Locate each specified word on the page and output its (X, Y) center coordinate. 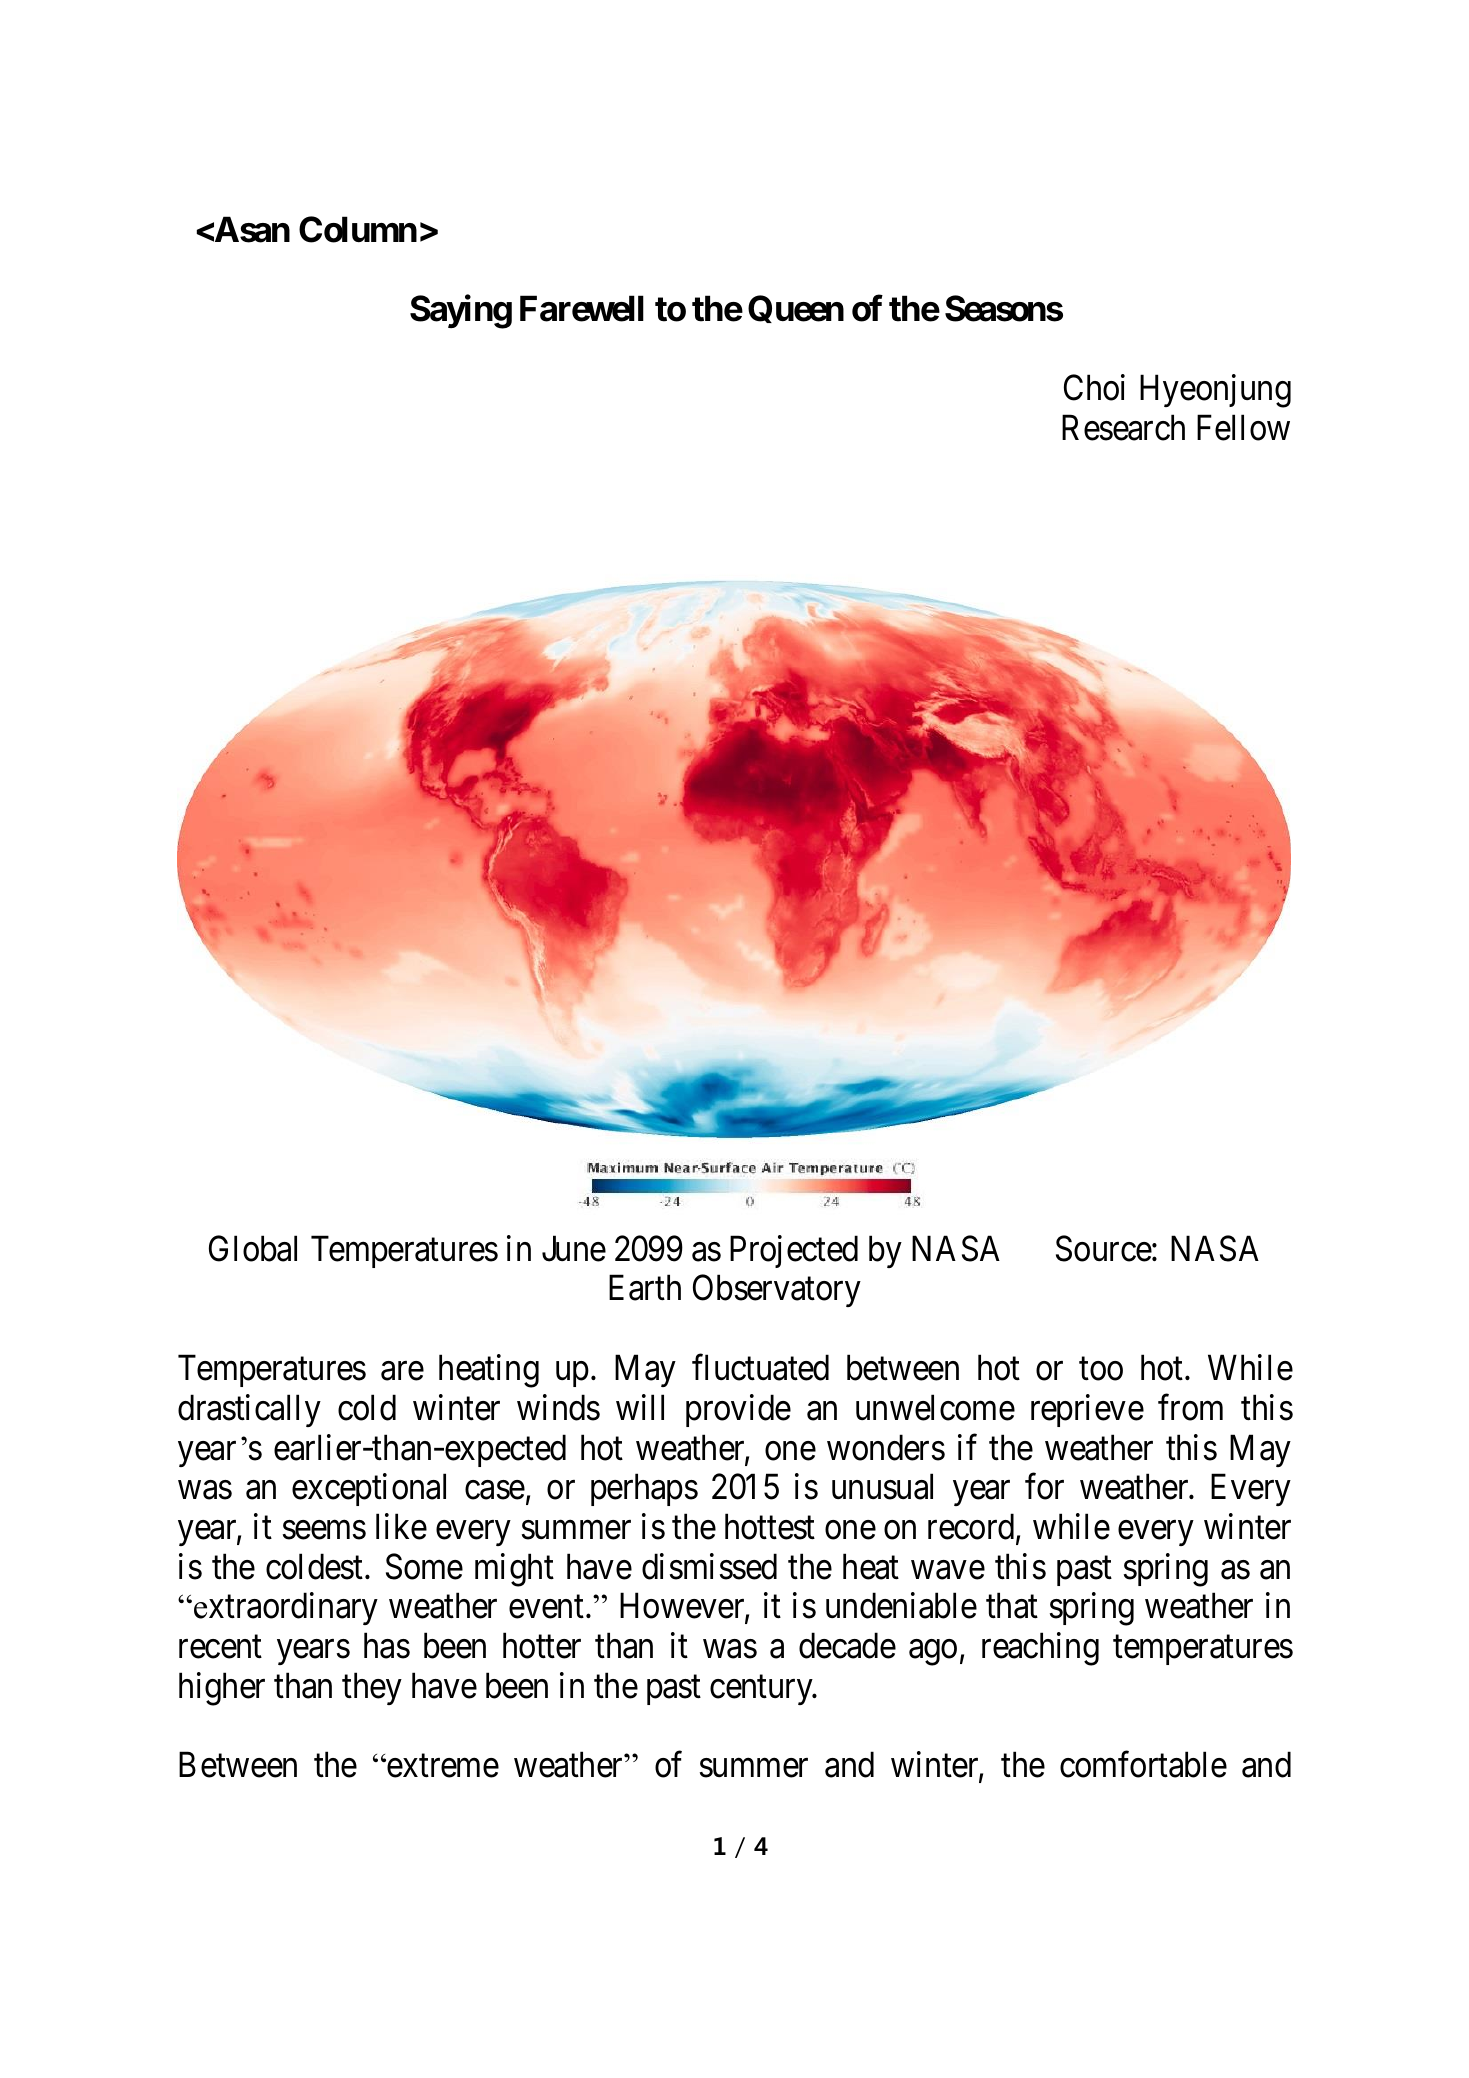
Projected (794, 1251)
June (574, 1249)
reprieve (1087, 1410)
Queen (796, 309)
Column (358, 229)
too (1101, 1369)
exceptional (369, 1490)
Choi (1094, 387)
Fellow (1243, 427)
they (372, 1688)
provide (738, 1410)
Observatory (777, 1291)
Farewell (582, 309)
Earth (645, 1288)
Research (1123, 427)
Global (253, 1248)
